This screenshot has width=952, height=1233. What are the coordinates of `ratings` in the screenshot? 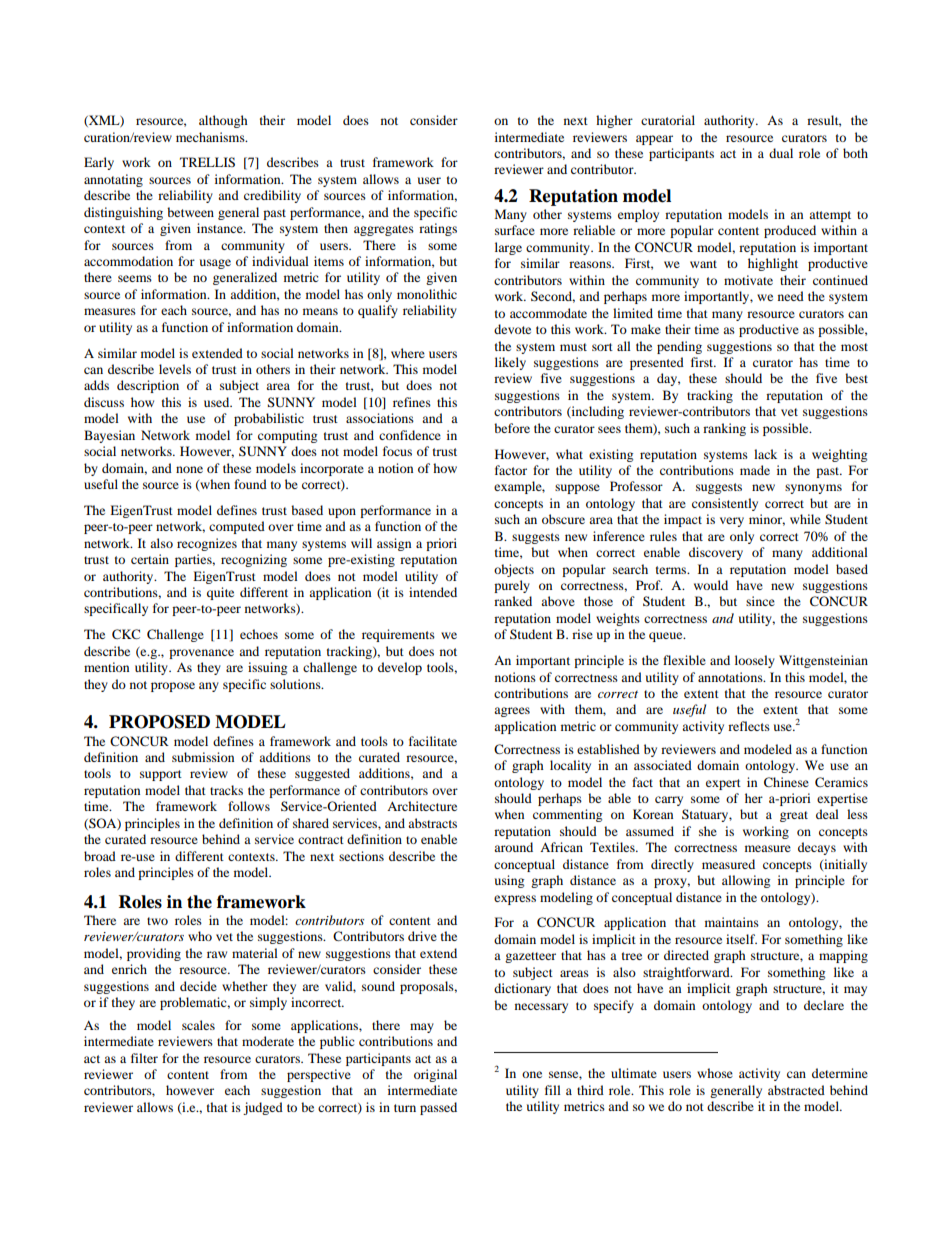 It's located at (438, 229).
